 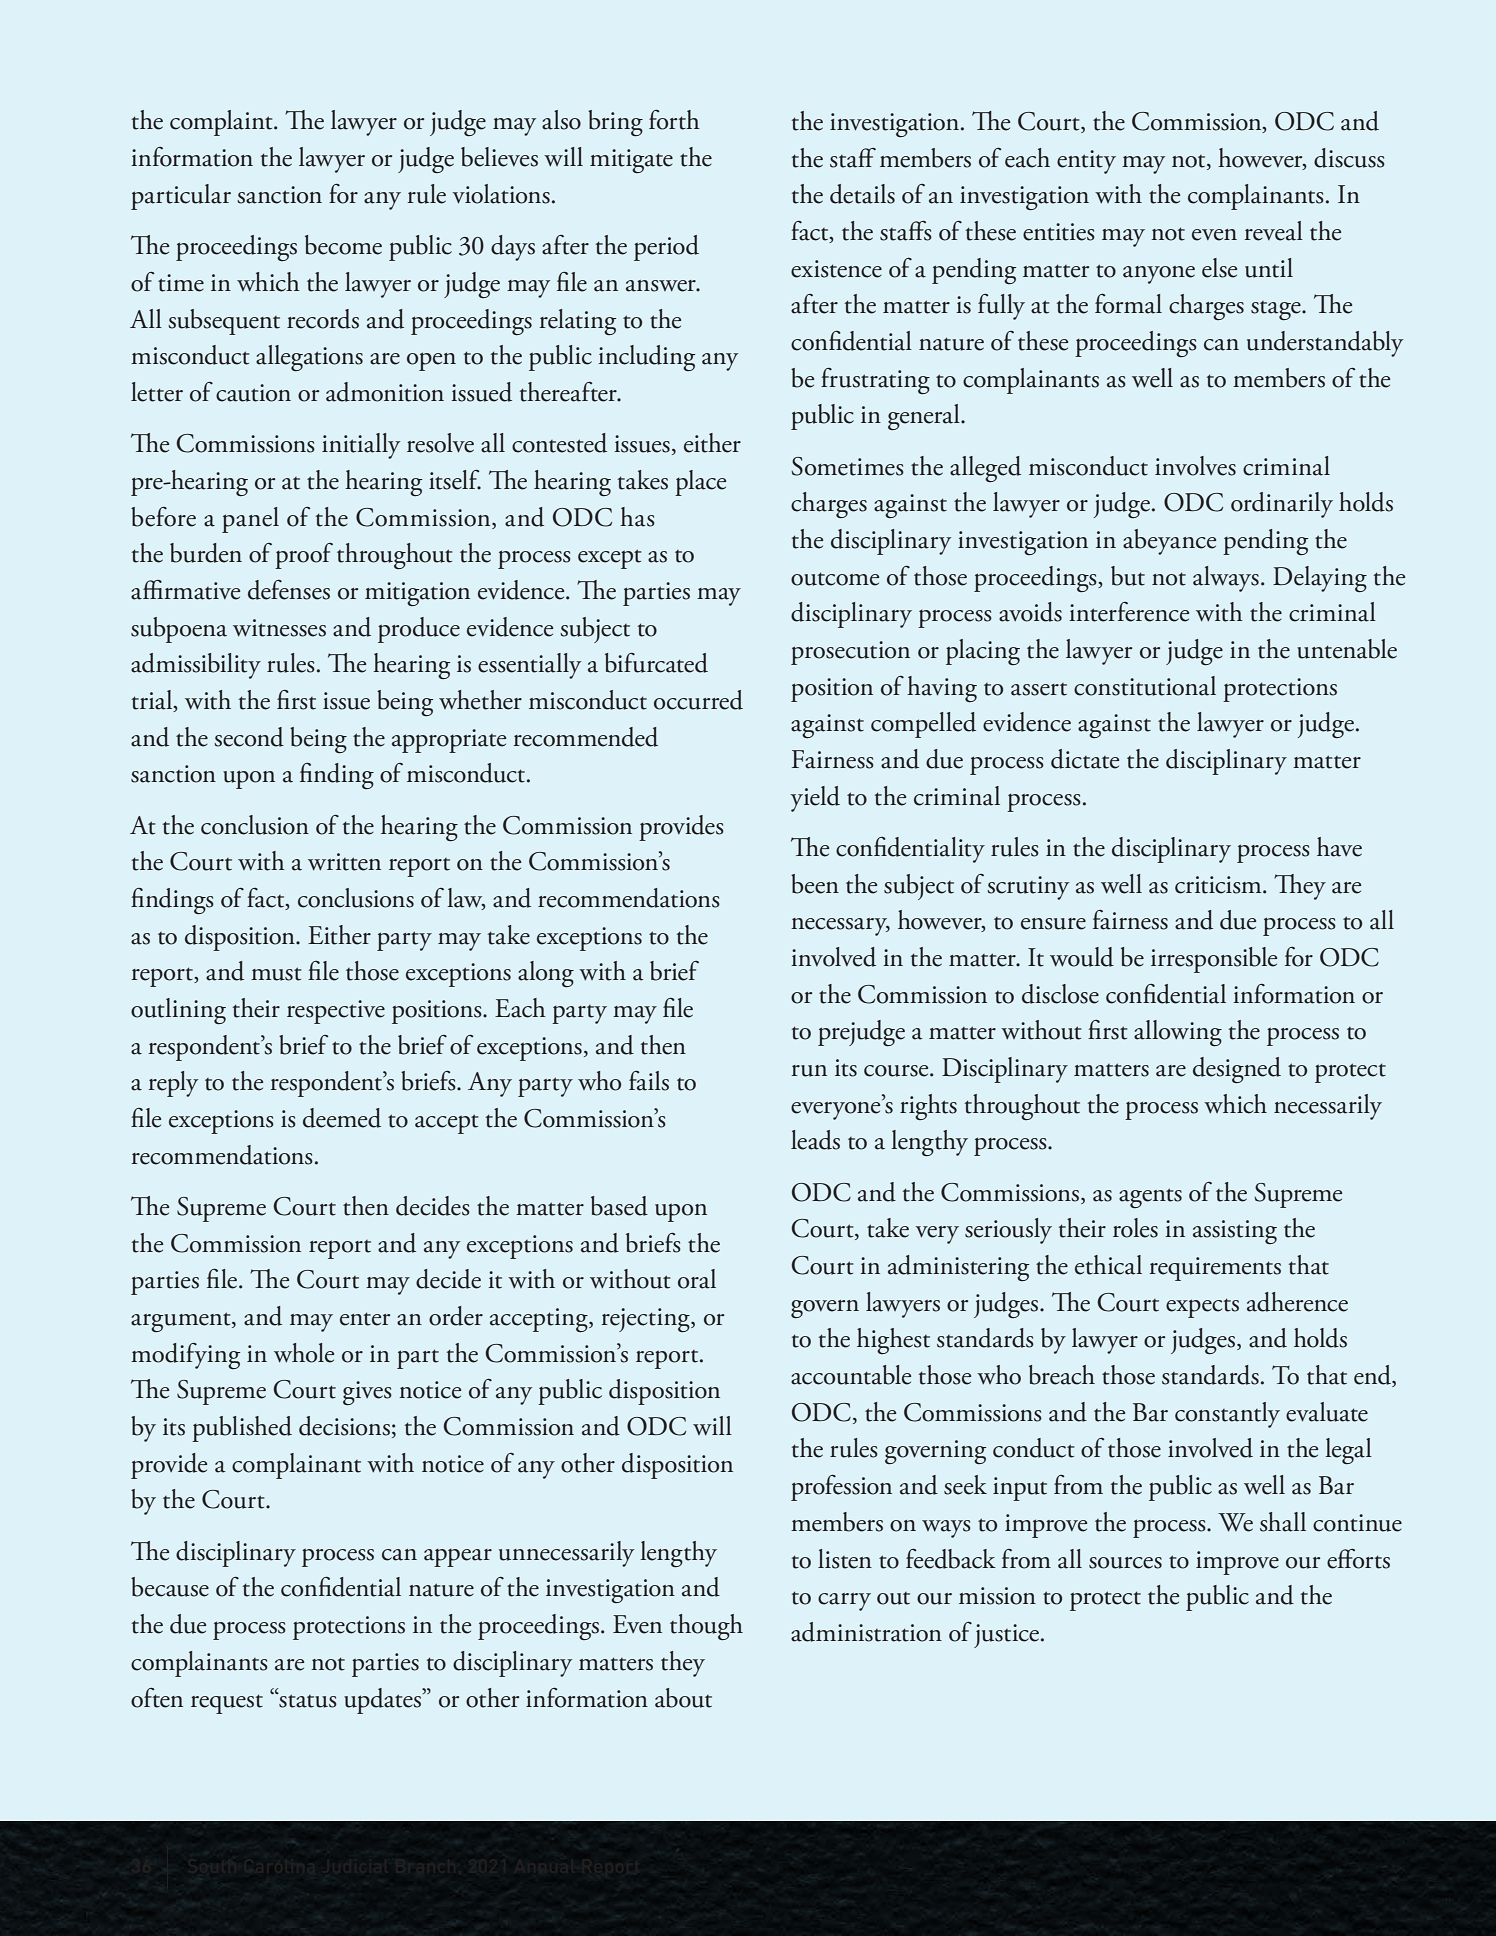 What do you see at coordinates (344, 862) in the screenshot?
I see `written` at bounding box center [344, 862].
